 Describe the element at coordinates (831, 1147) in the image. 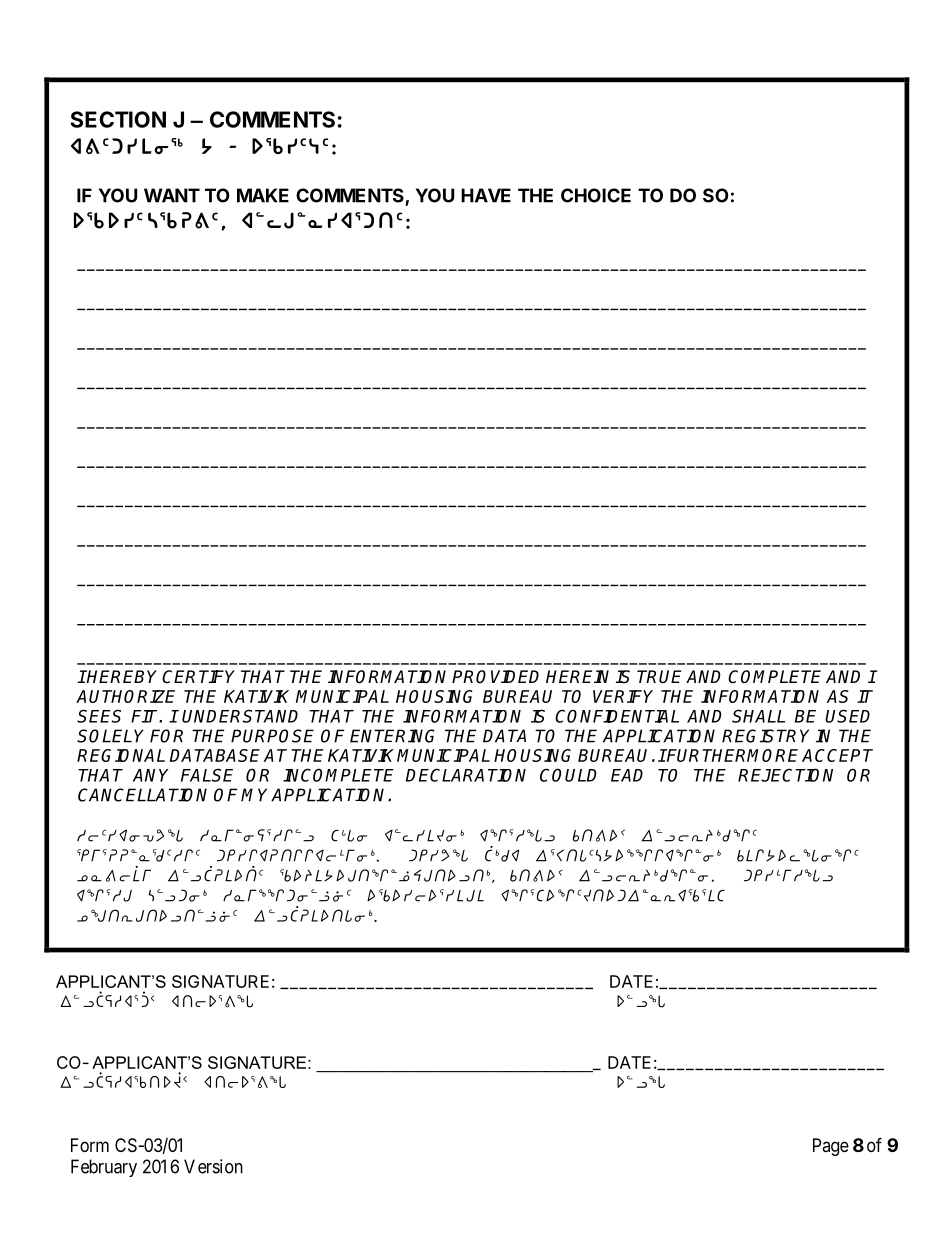

I see `Page` at that location.
